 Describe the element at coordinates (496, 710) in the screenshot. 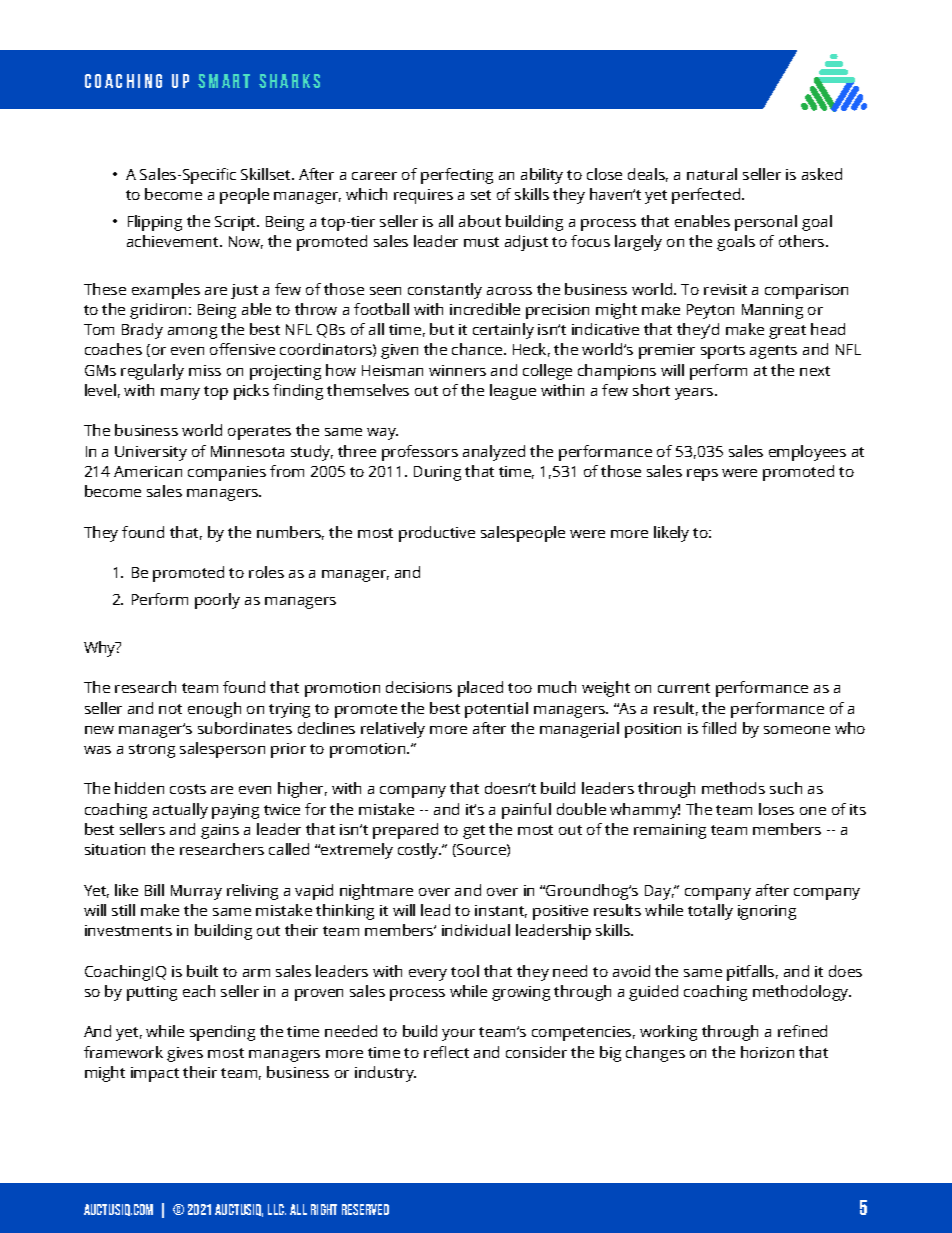

I see `potential` at that location.
